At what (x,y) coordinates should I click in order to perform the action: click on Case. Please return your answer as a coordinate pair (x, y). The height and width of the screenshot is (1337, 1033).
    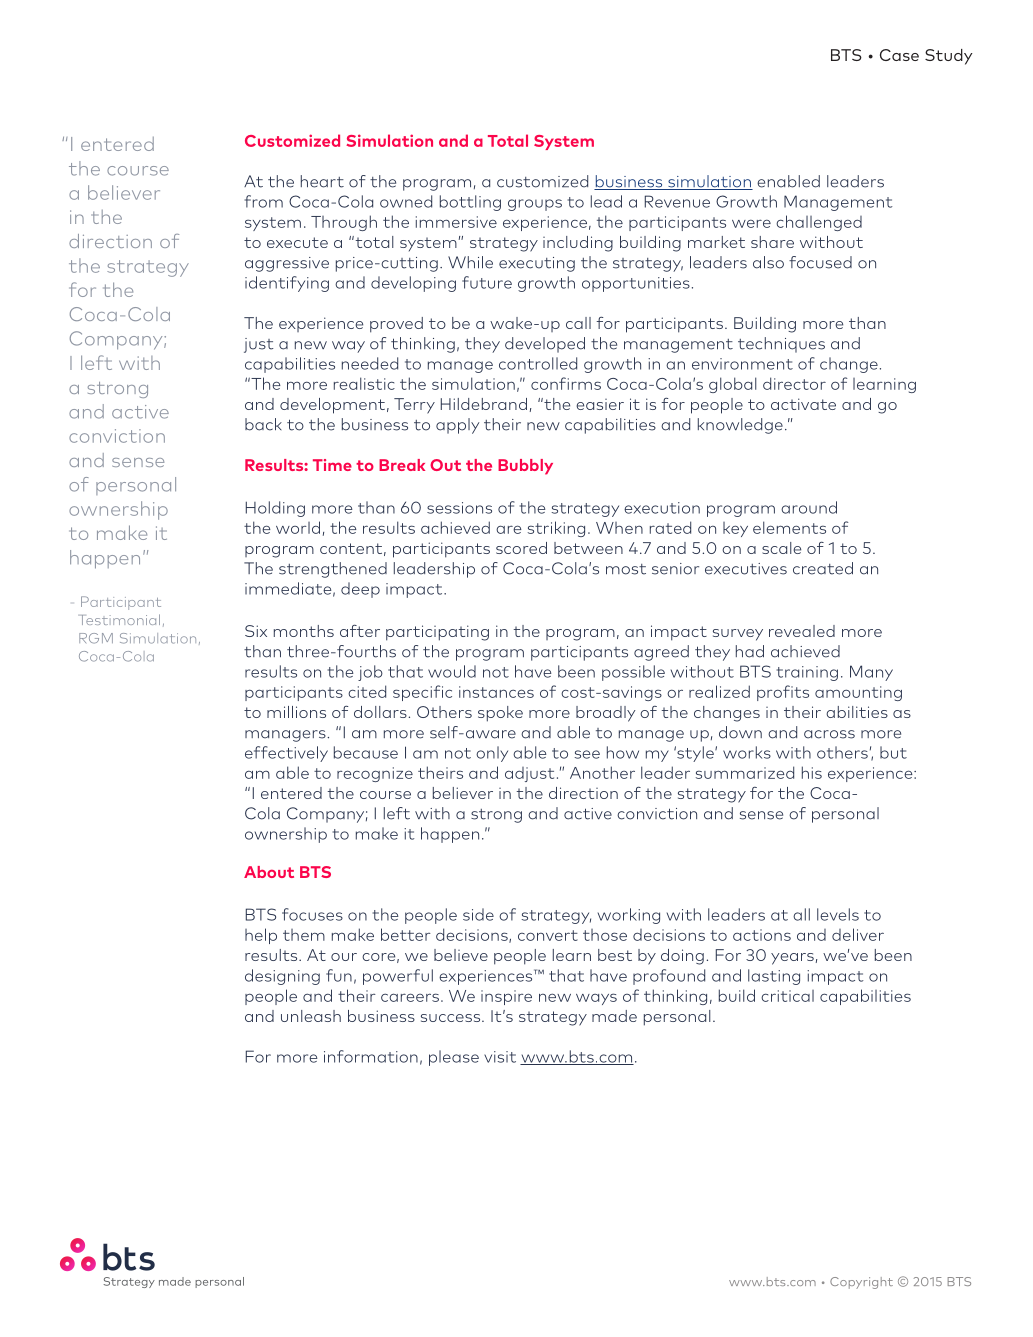
    Looking at the image, I should click on (899, 55).
